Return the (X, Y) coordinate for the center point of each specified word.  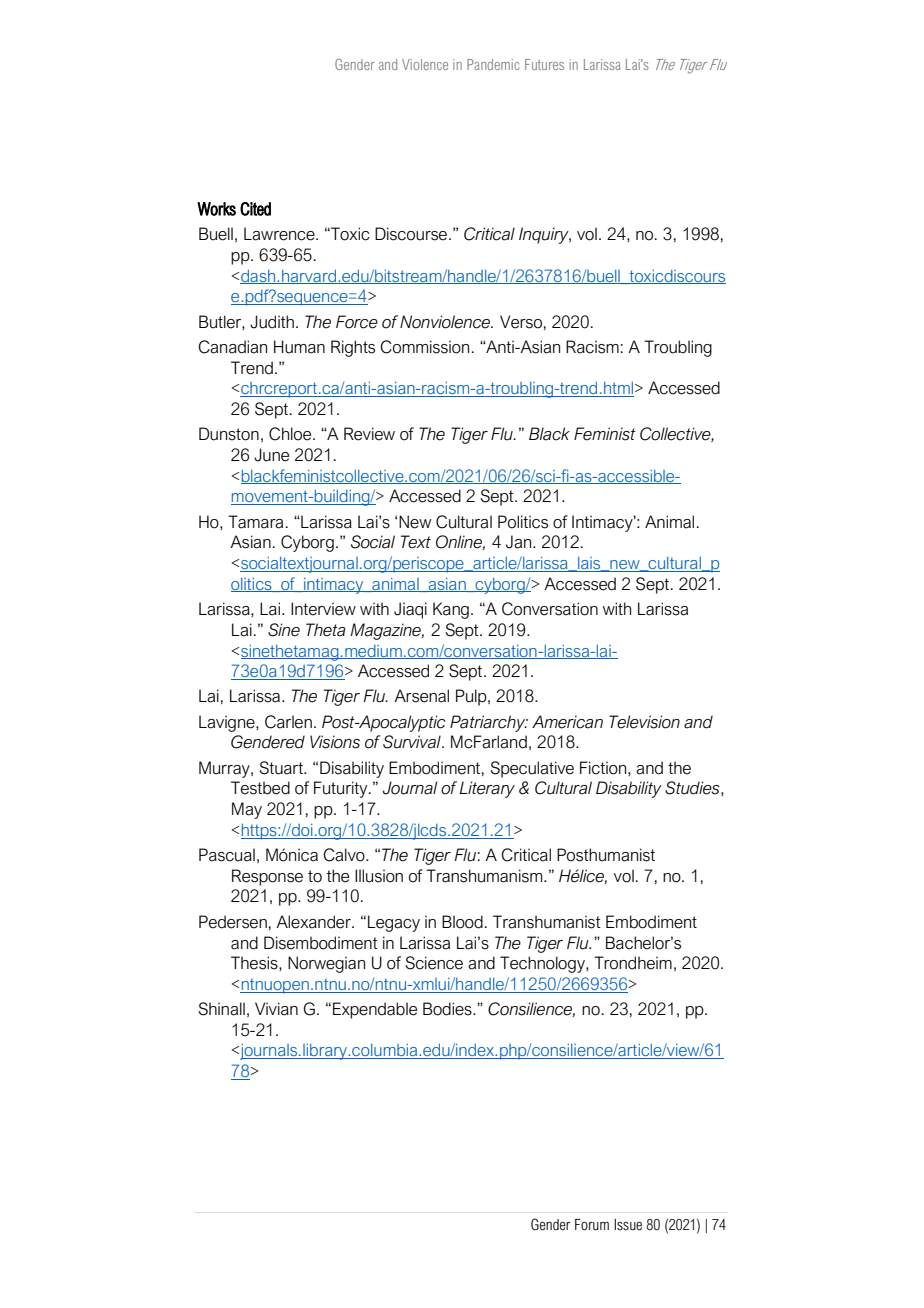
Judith (272, 322)
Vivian (276, 1009)
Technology (543, 964)
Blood (462, 922)
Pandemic (493, 64)
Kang (451, 610)
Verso (521, 322)
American (567, 722)
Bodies (448, 1009)
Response (267, 877)
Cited (255, 209)
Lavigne (228, 723)
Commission (424, 347)
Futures (544, 64)
